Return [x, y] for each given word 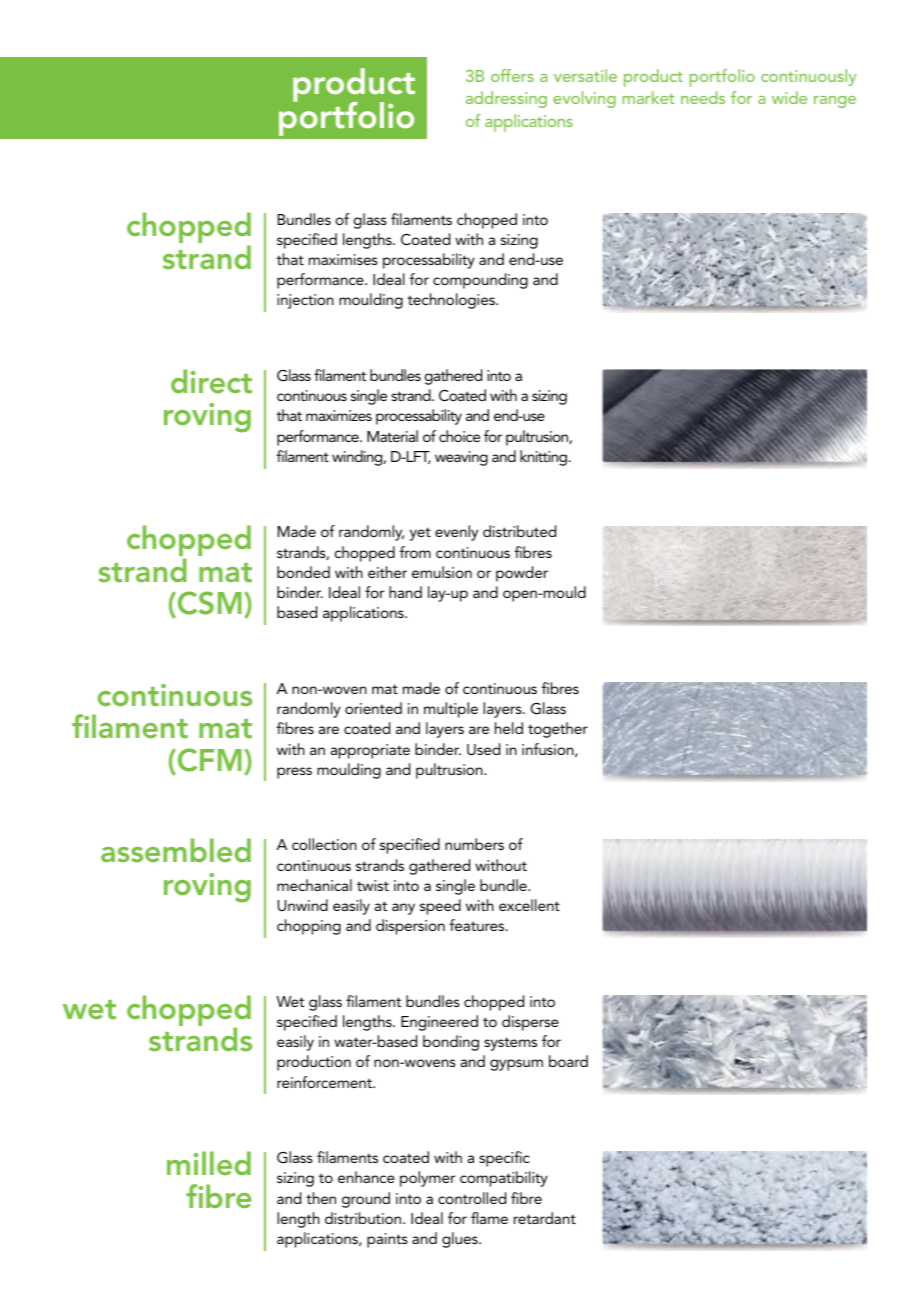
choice [459, 436]
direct [211, 381]
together [558, 730]
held [509, 728]
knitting [545, 458]
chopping [309, 927]
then [321, 1198]
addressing [506, 99]
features [478, 925]
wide [789, 97]
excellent [529, 905]
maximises [343, 259]
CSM [208, 604]
